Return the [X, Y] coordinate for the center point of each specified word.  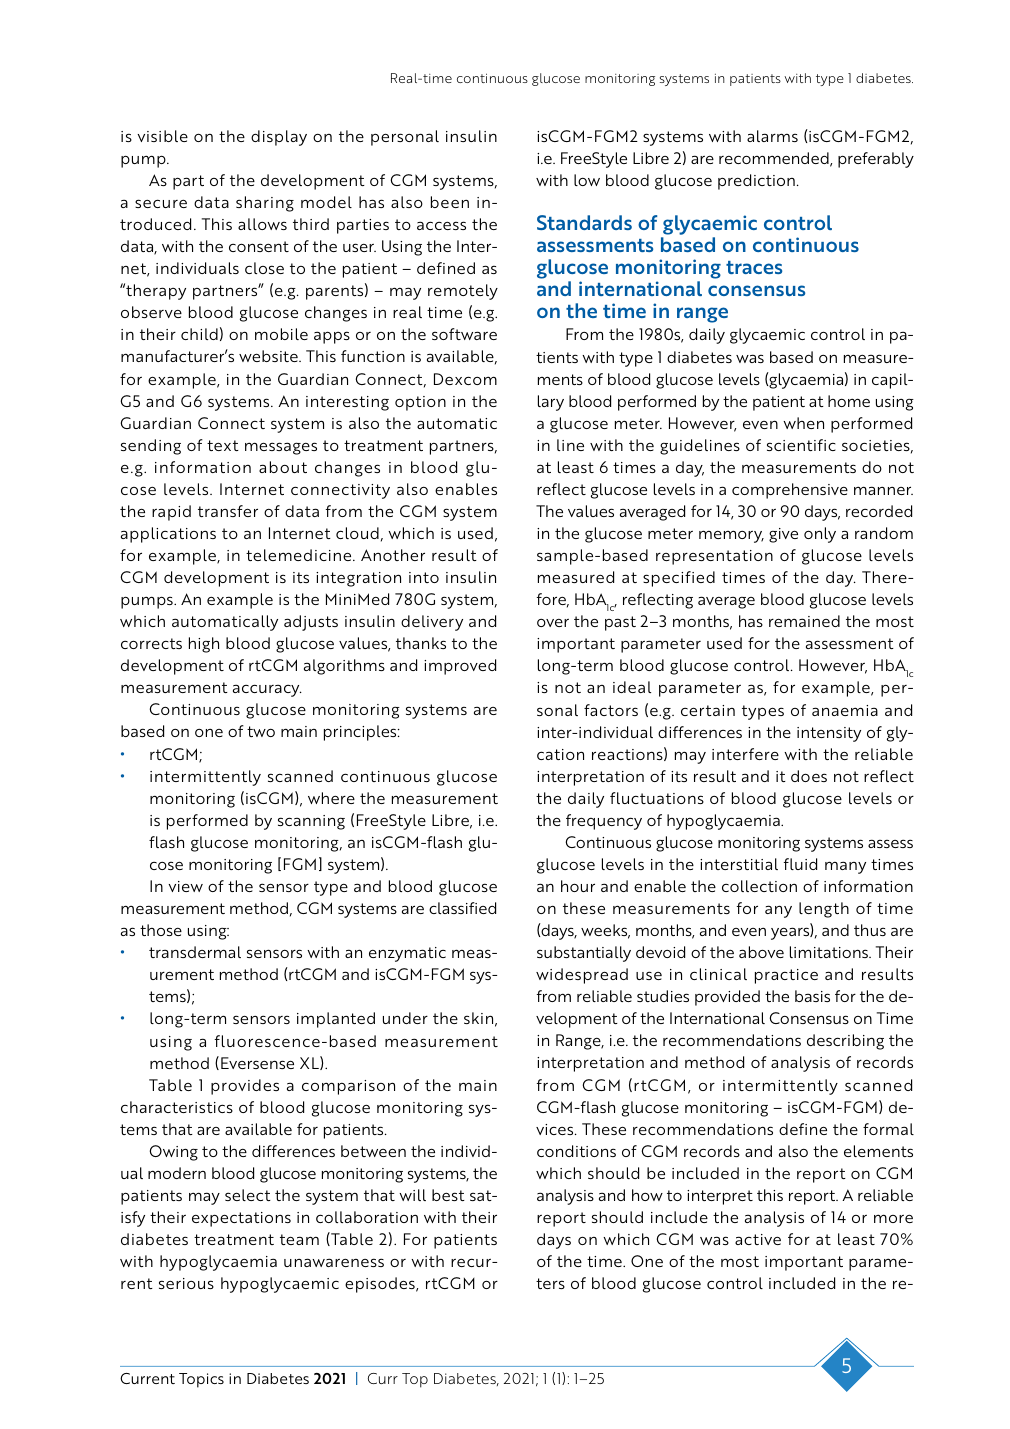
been [450, 202]
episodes [381, 1285]
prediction [756, 182]
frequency [604, 822]
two [261, 731]
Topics [201, 1380]
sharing [265, 204]
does [809, 776]
